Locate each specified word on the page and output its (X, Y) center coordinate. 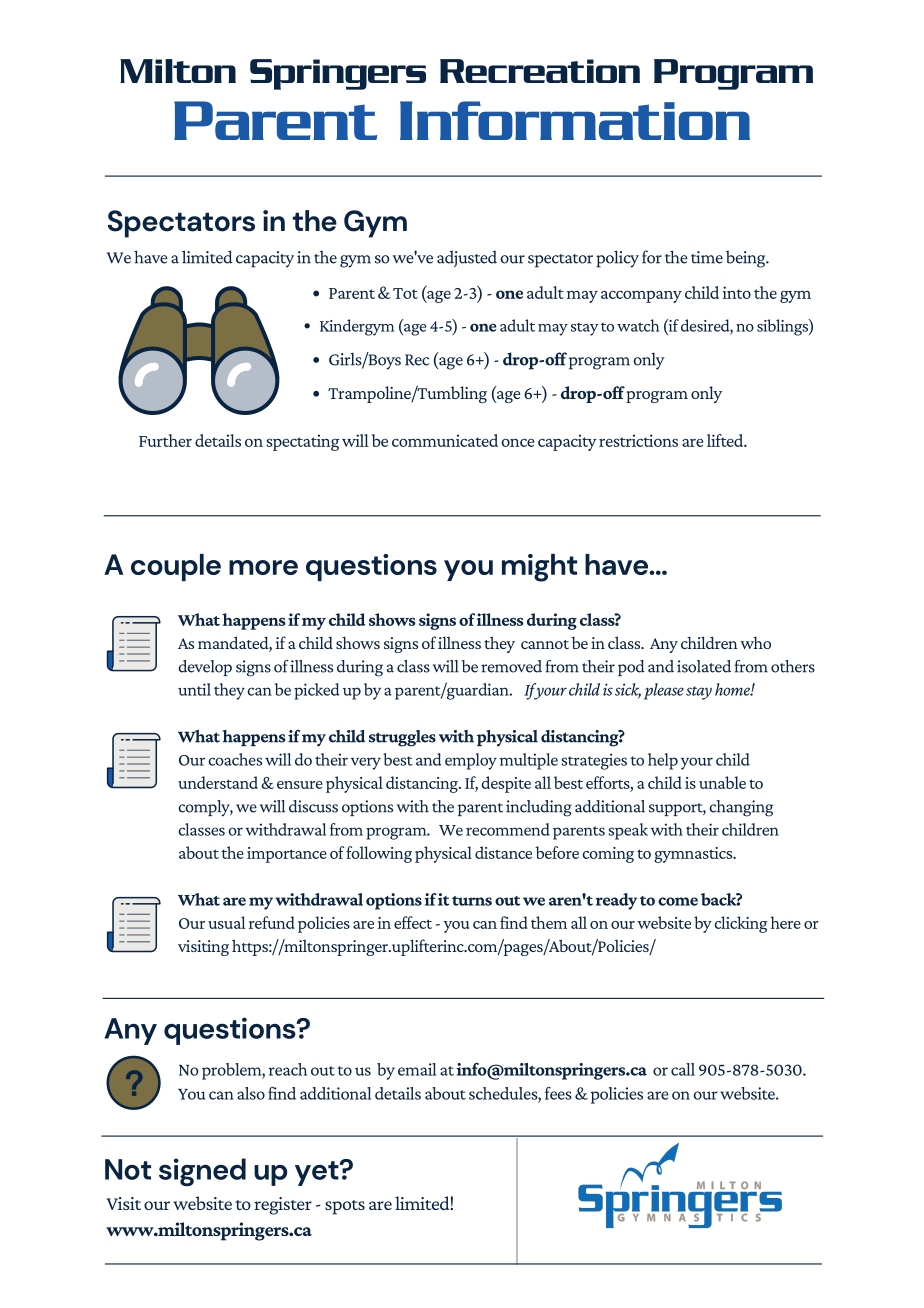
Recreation (540, 71)
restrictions (638, 440)
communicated (445, 440)
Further (165, 440)
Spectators (181, 224)
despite (506, 784)
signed (202, 1172)
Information (575, 120)
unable (722, 782)
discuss (313, 806)
